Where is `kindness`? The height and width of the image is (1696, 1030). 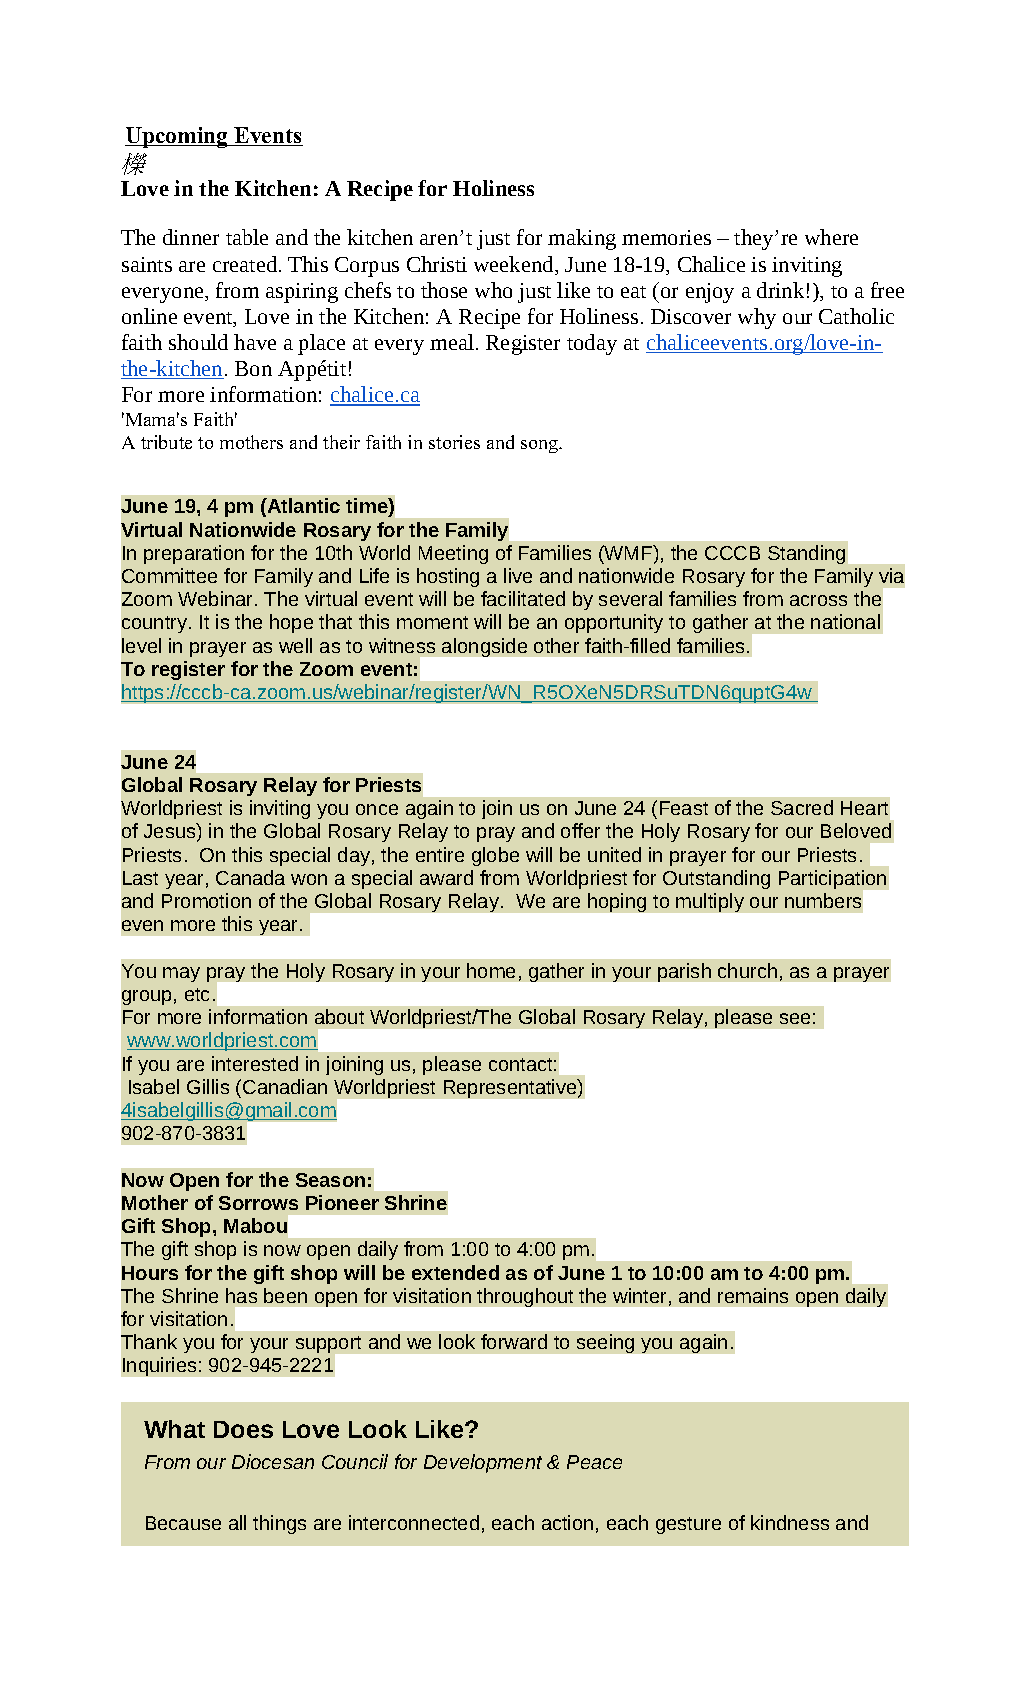 kindness is located at coordinates (790, 1522).
